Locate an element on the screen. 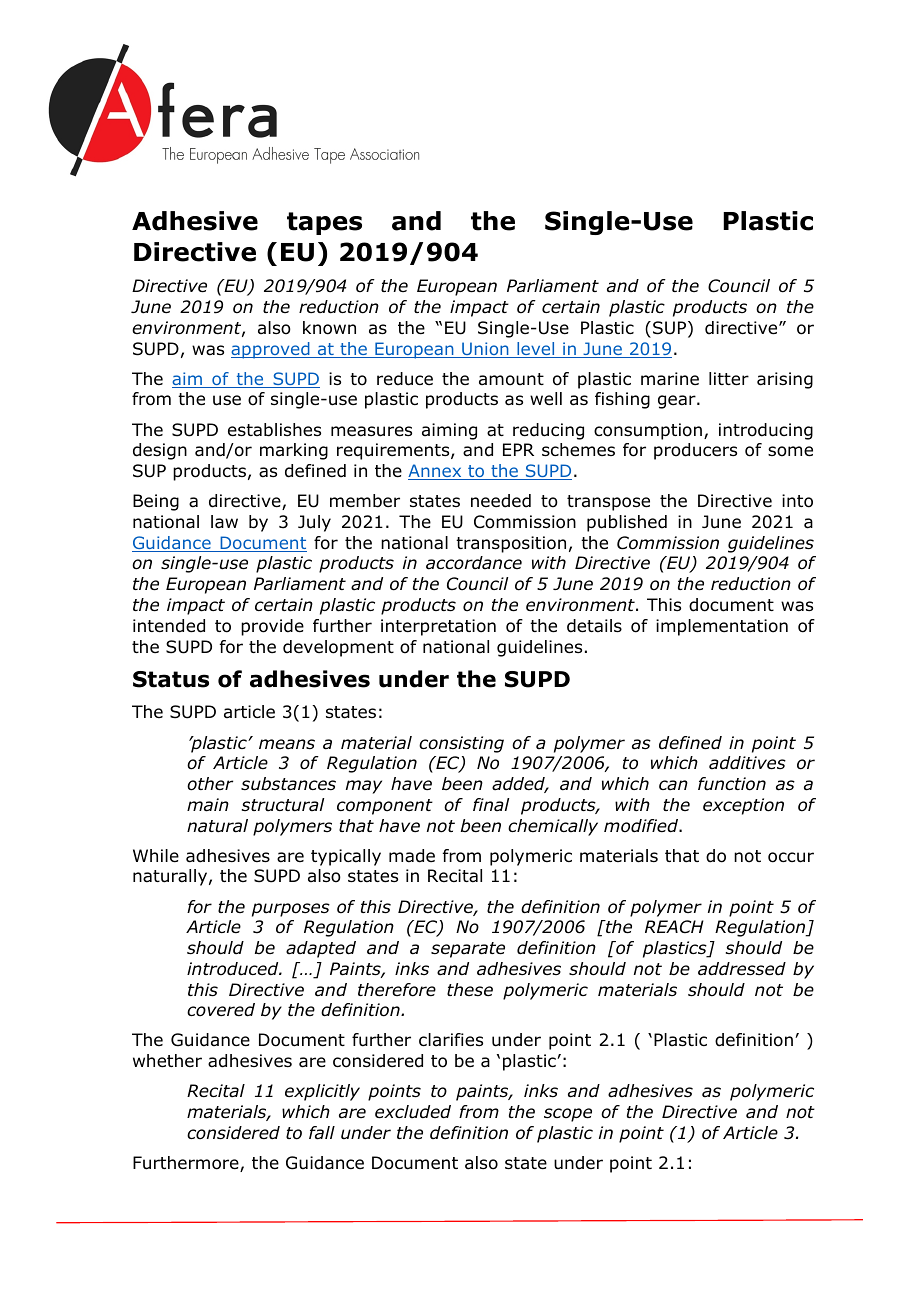 The width and height of the screenshot is (924, 1308). whether is located at coordinates (167, 1061).
